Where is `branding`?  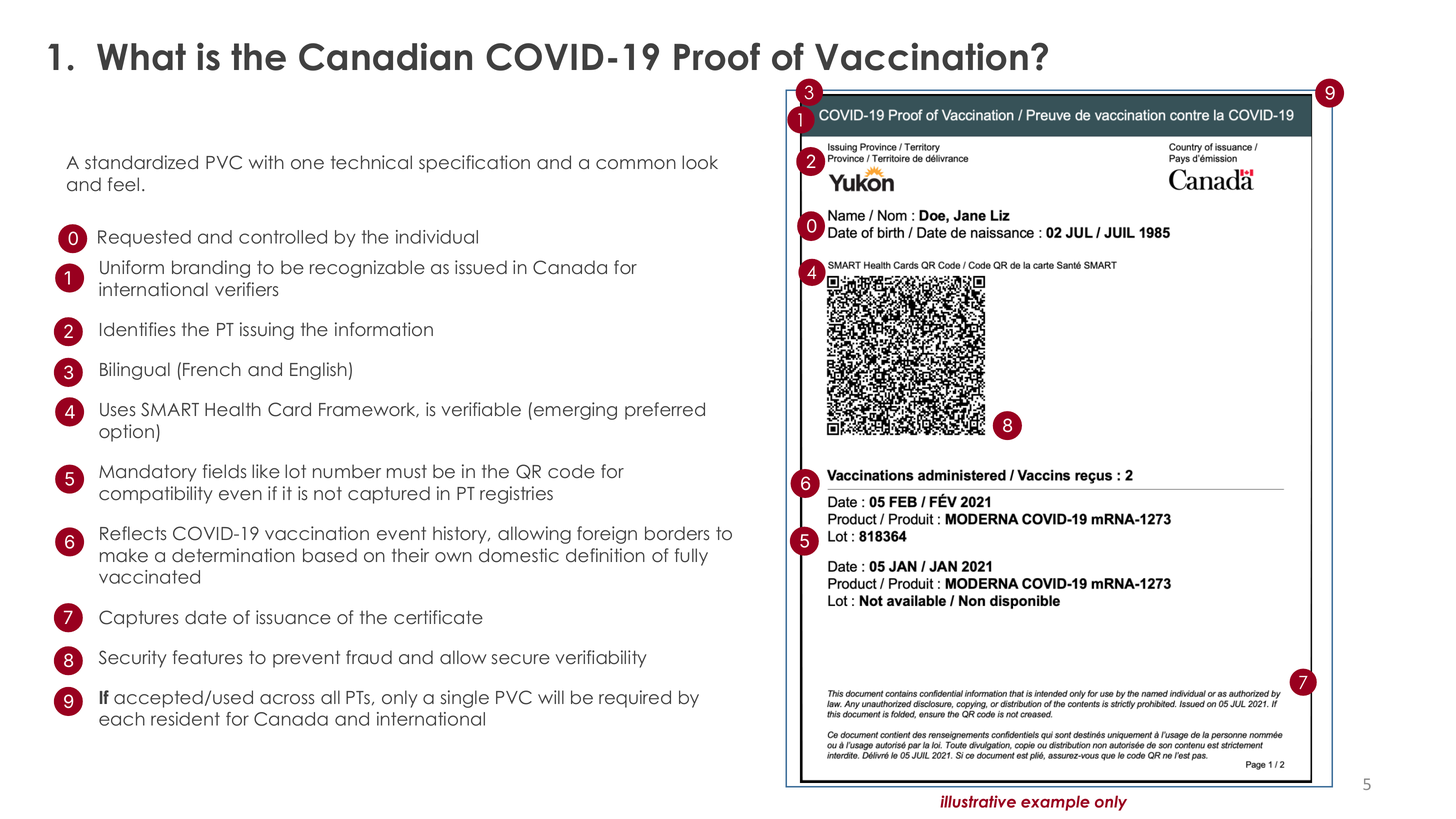 branding is located at coordinates (211, 269).
